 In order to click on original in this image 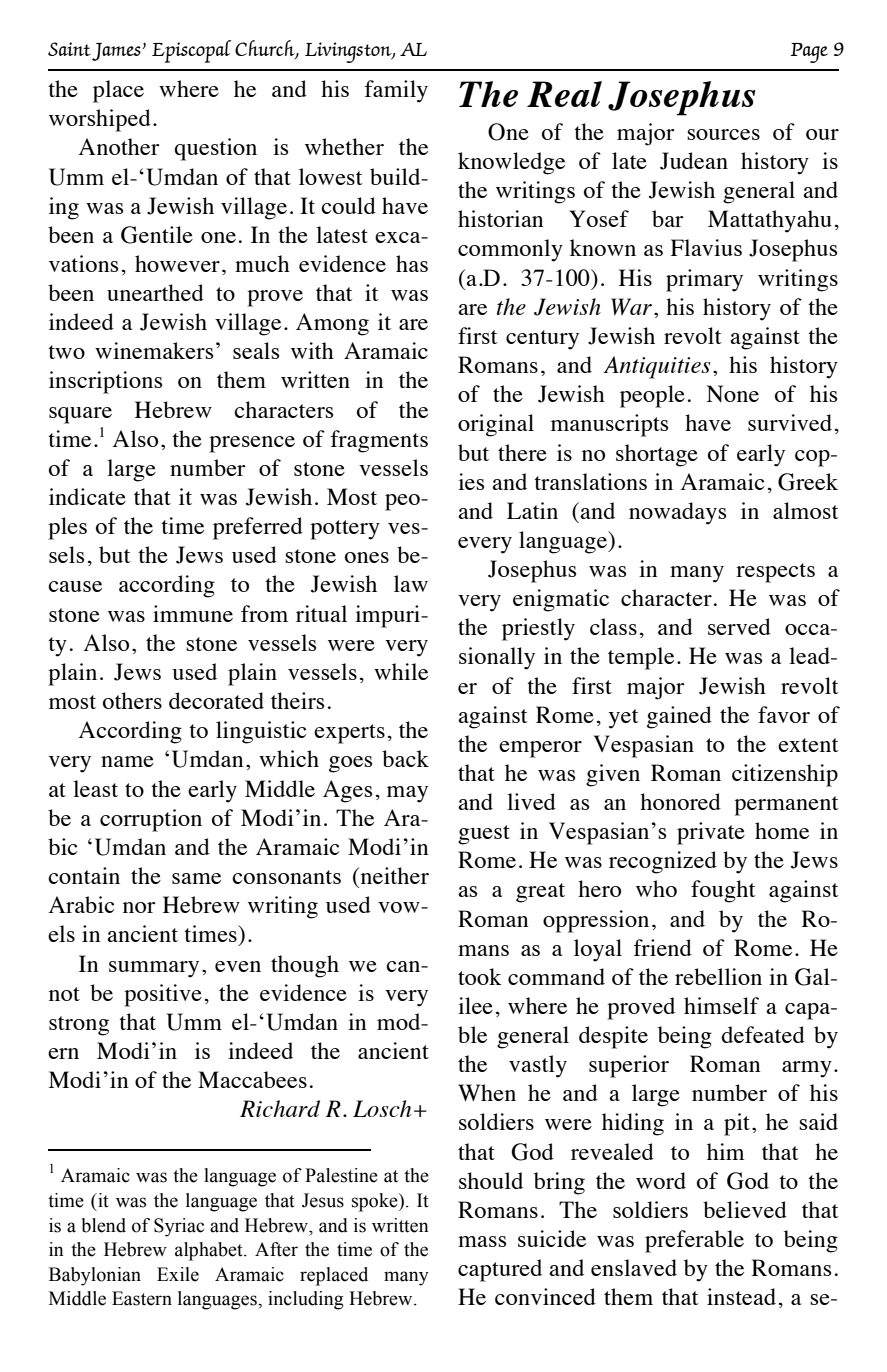, I will do `click(496, 425)`.
